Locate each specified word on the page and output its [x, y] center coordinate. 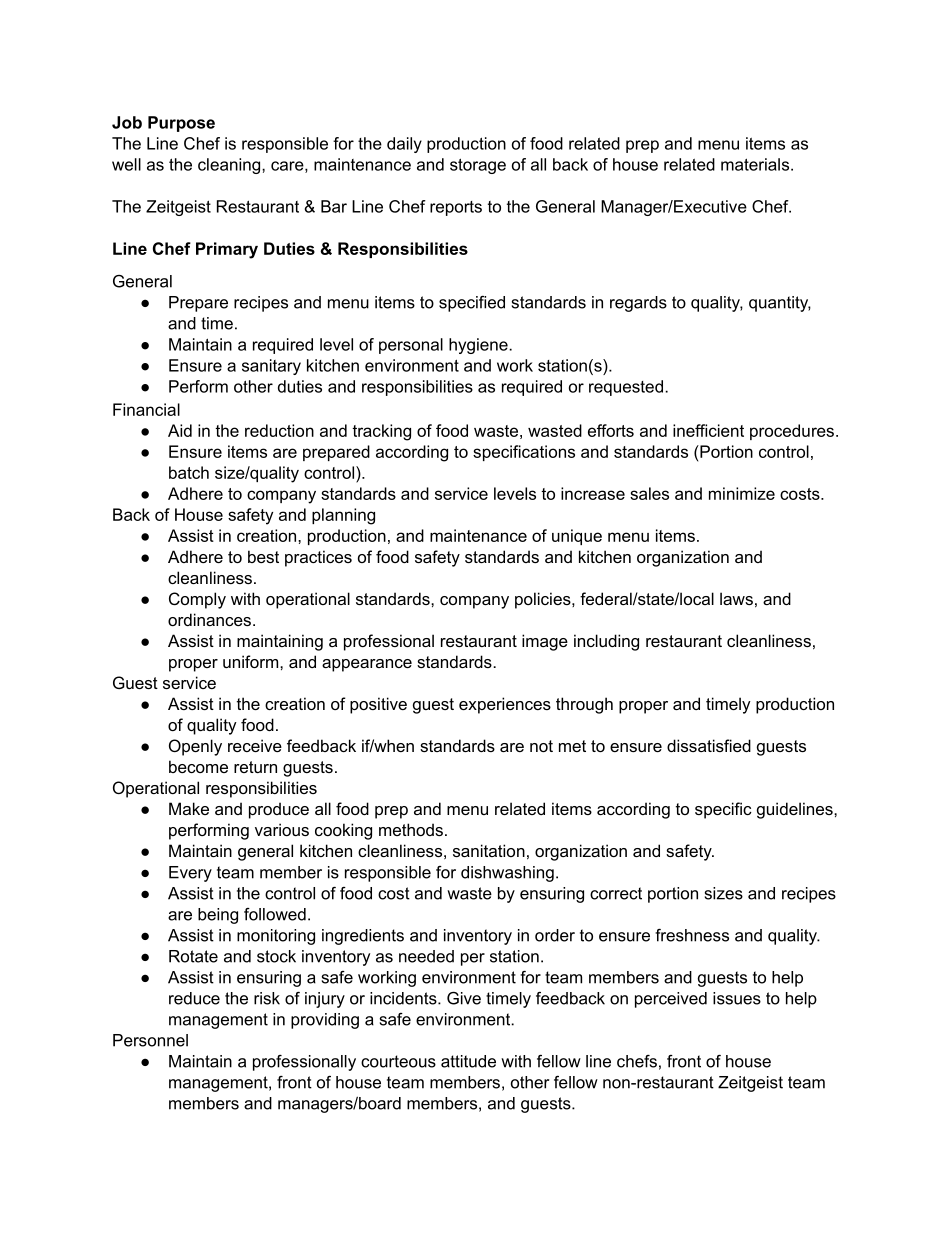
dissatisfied [709, 745]
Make [189, 808]
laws [736, 598]
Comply [197, 600]
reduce [194, 998]
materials [756, 164]
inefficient [708, 430]
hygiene [479, 346]
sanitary [271, 367]
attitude [468, 1061]
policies [544, 600]
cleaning [230, 166]
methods [411, 829]
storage [478, 166]
